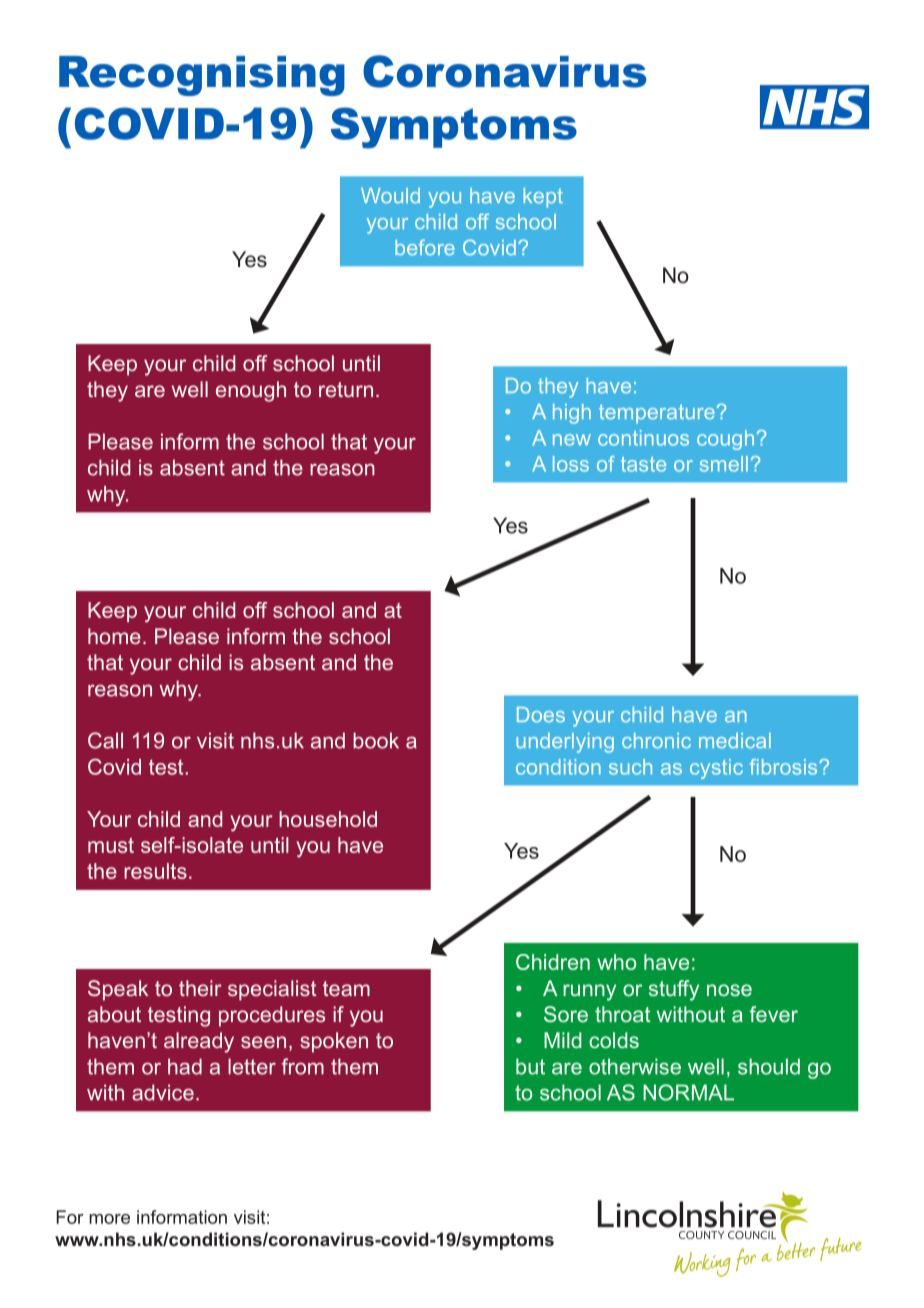  Describe the element at coordinates (688, 1092) in the screenshot. I see `NORMAL` at that location.
